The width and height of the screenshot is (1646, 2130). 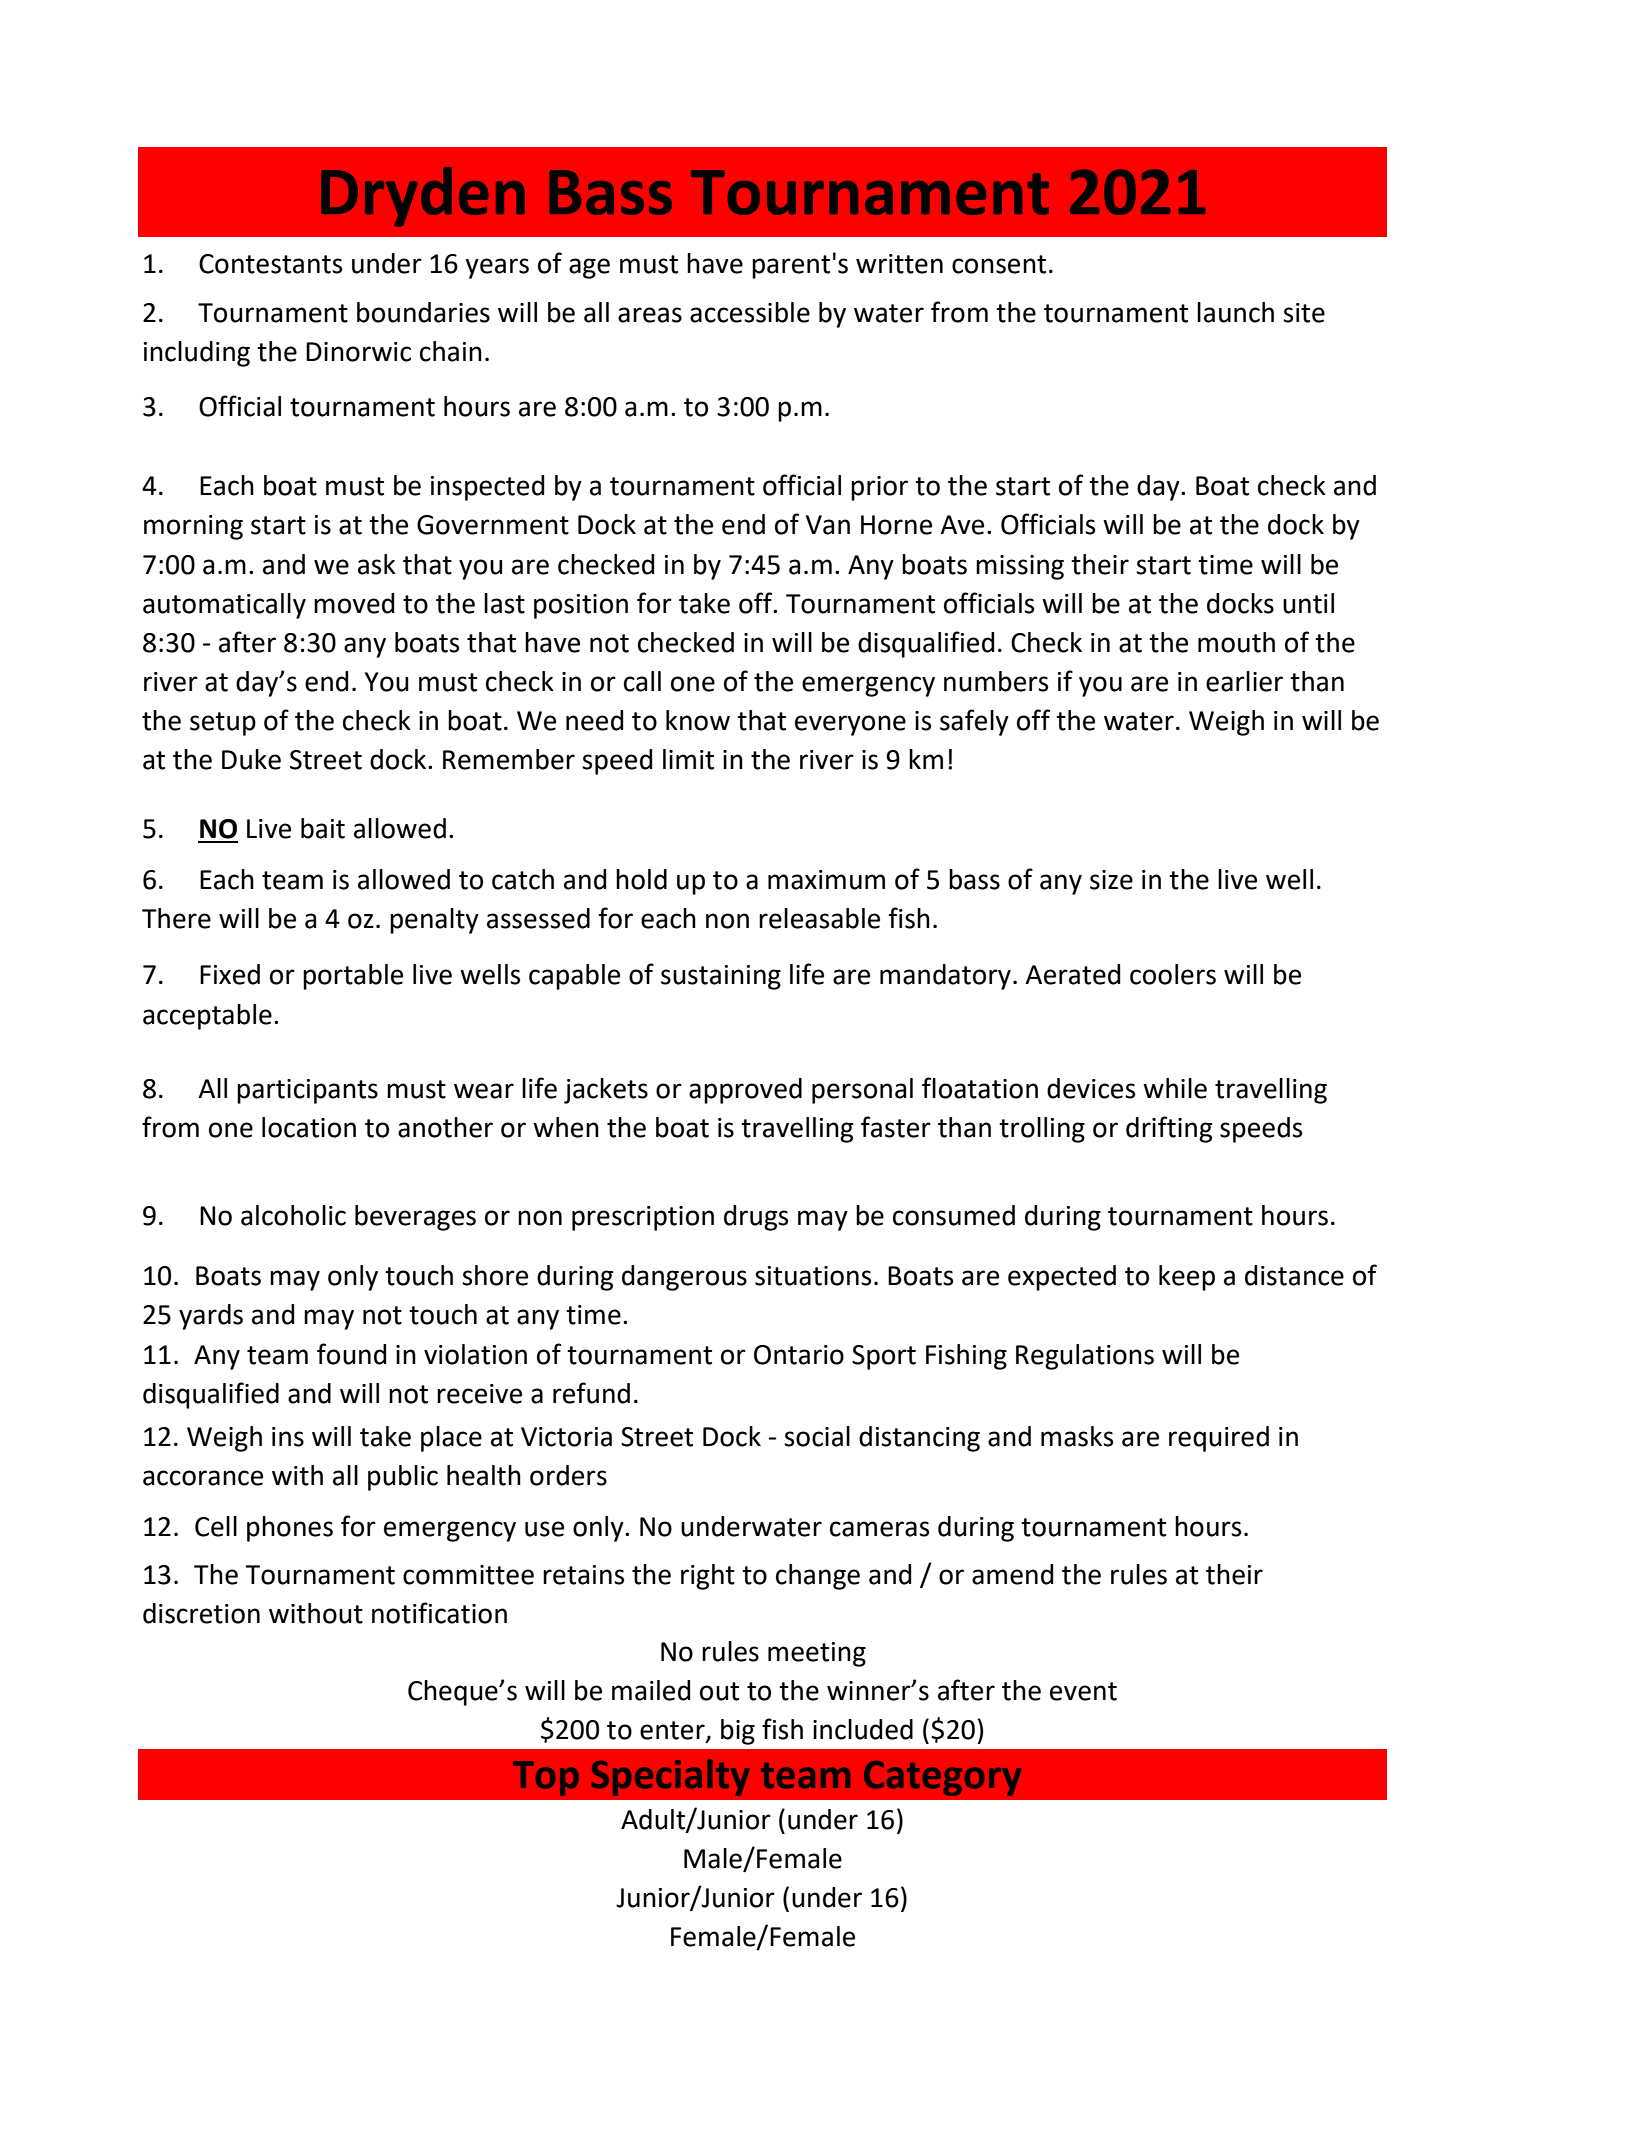 I want to click on event, so click(x=1083, y=1691).
